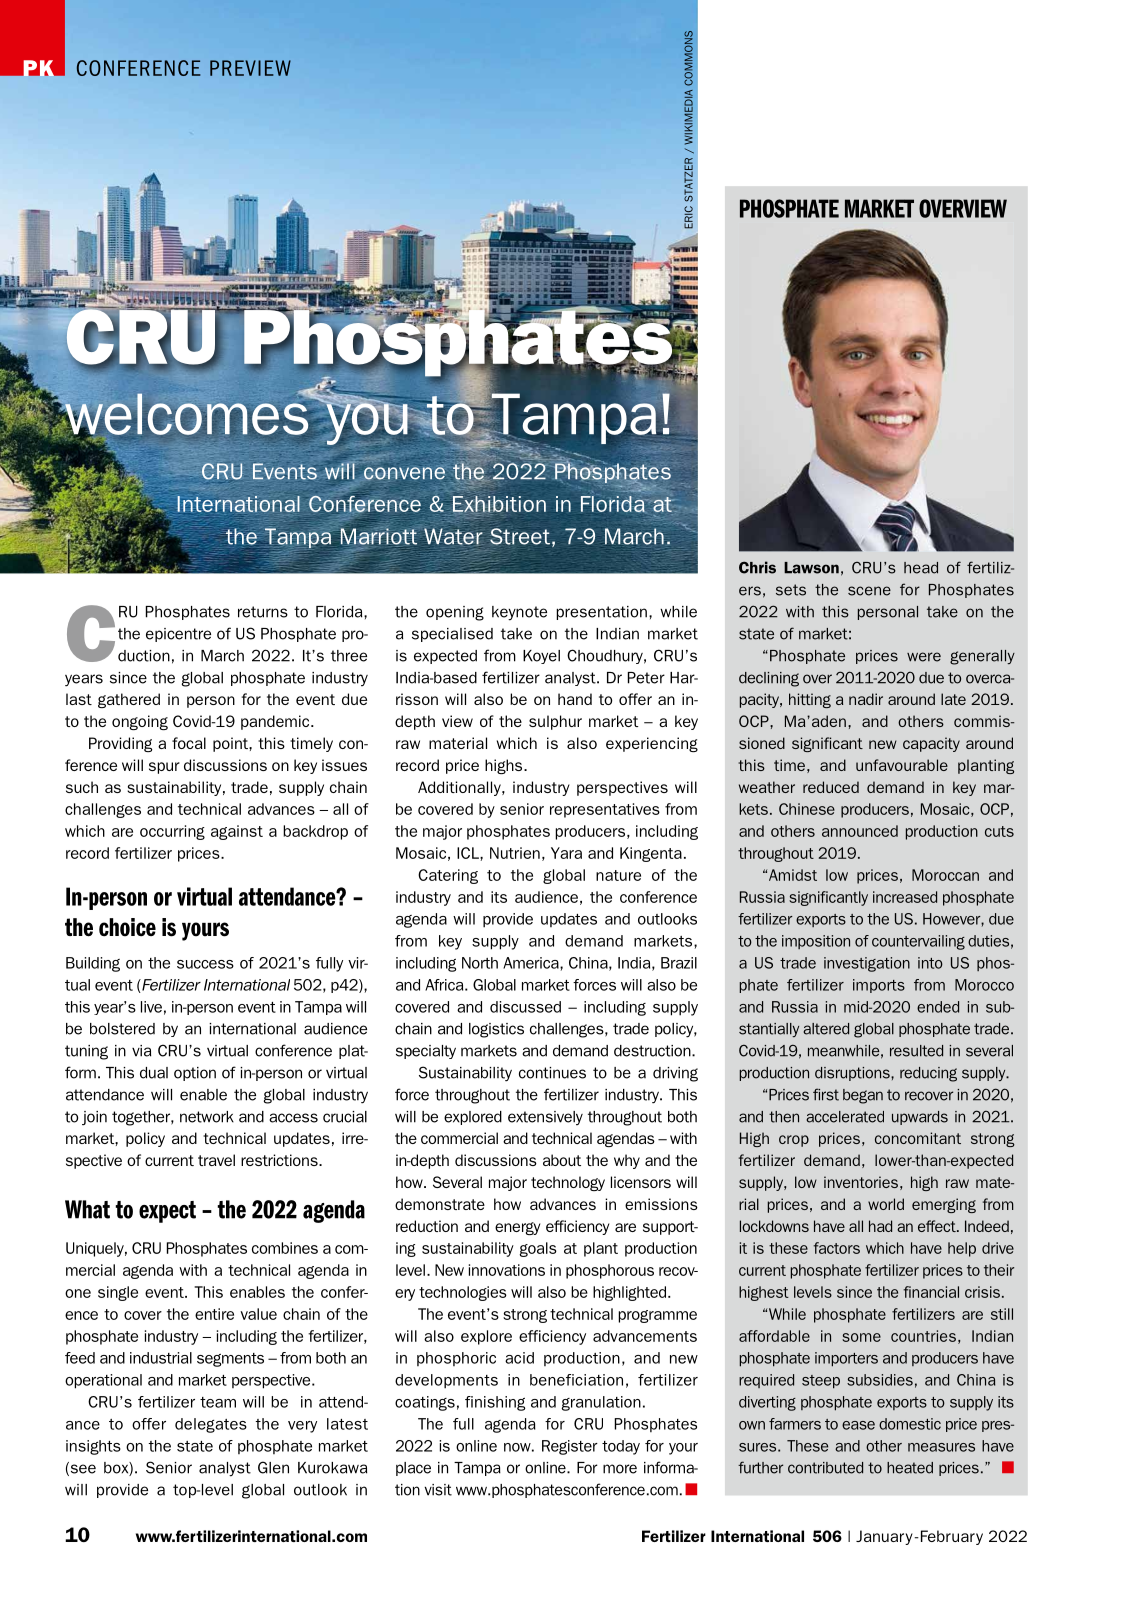  I want to click on Marriott, so click(379, 536).
